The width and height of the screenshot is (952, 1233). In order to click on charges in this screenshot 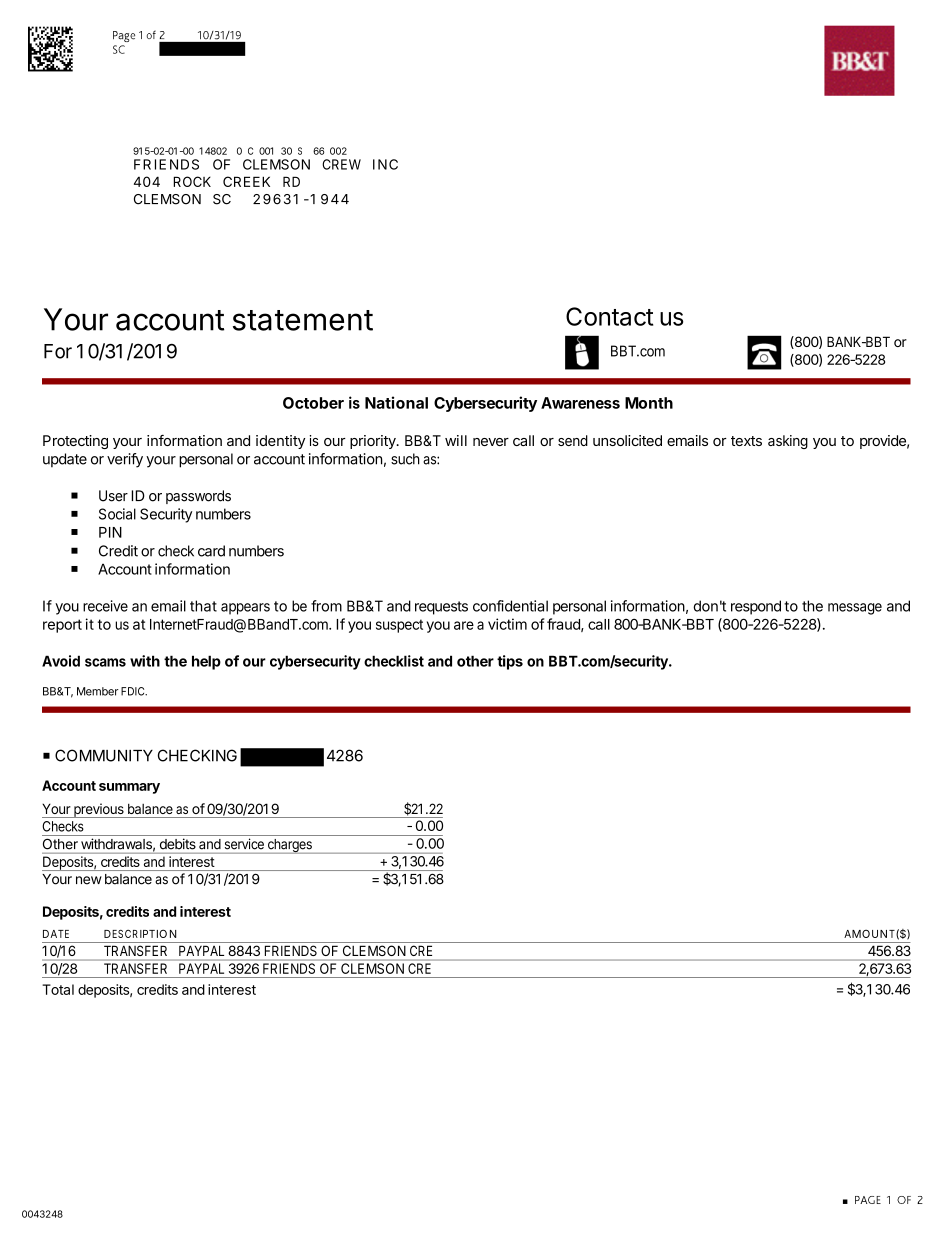, I will do `click(289, 846)`.
